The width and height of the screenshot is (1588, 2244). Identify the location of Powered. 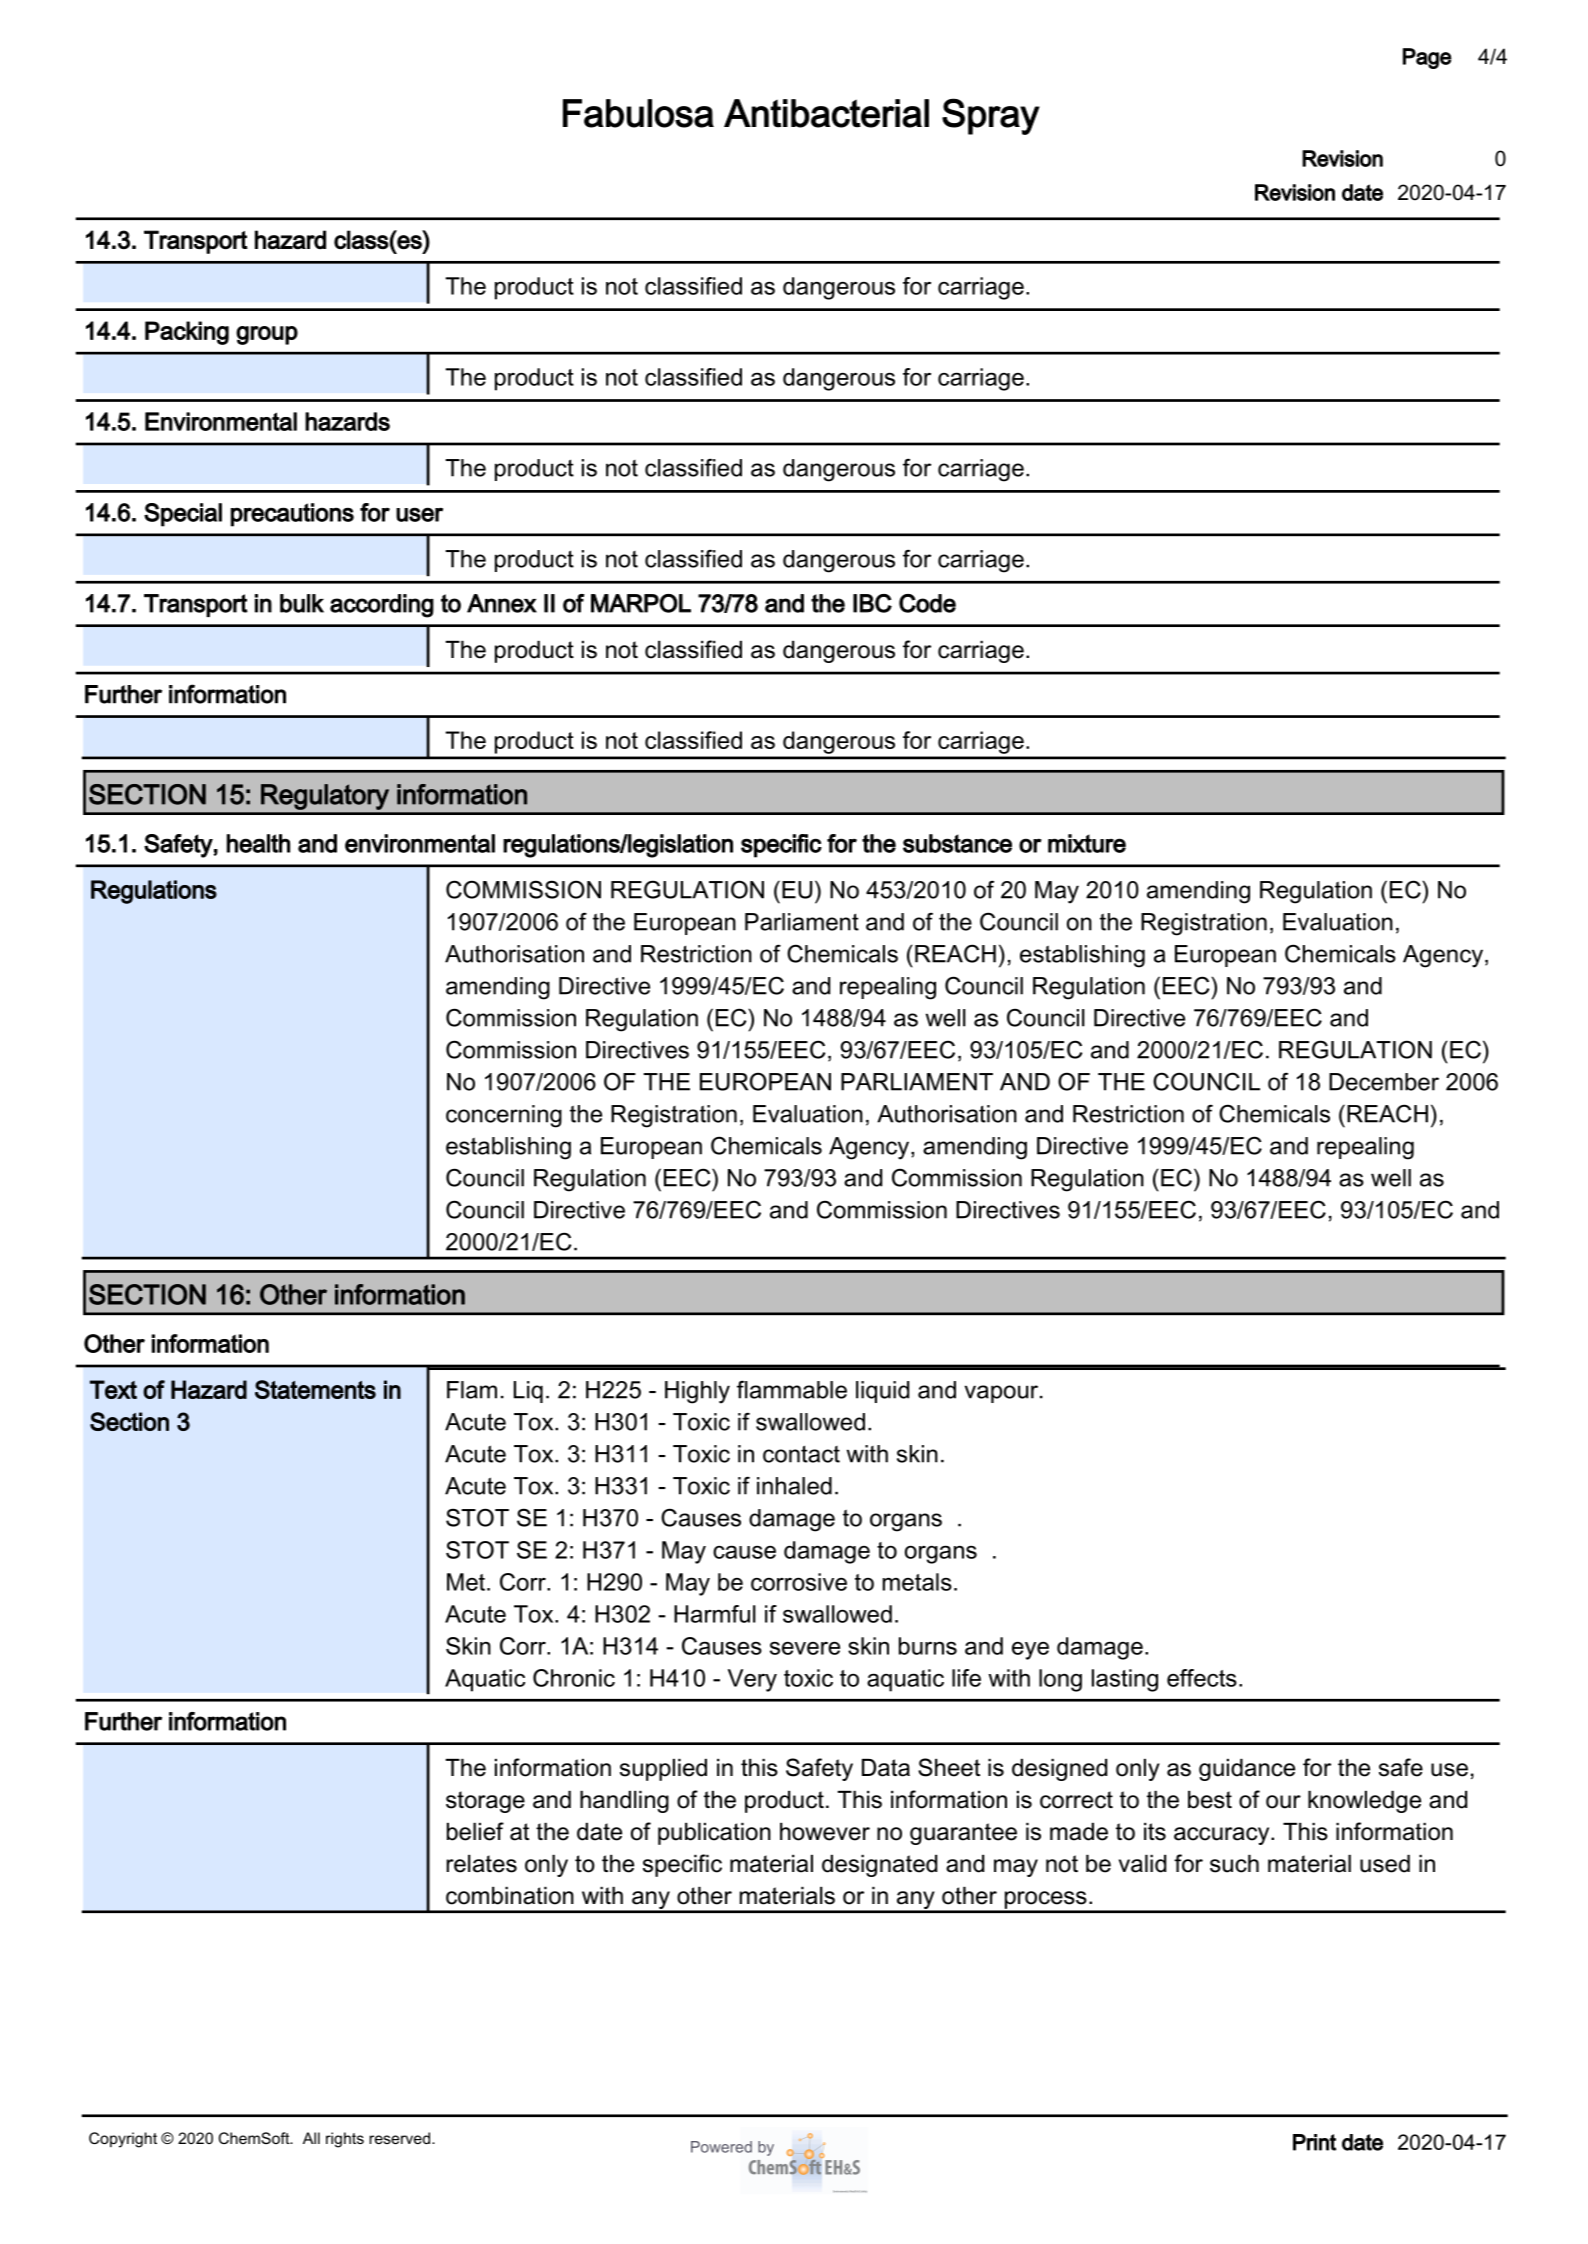
(721, 2147).
